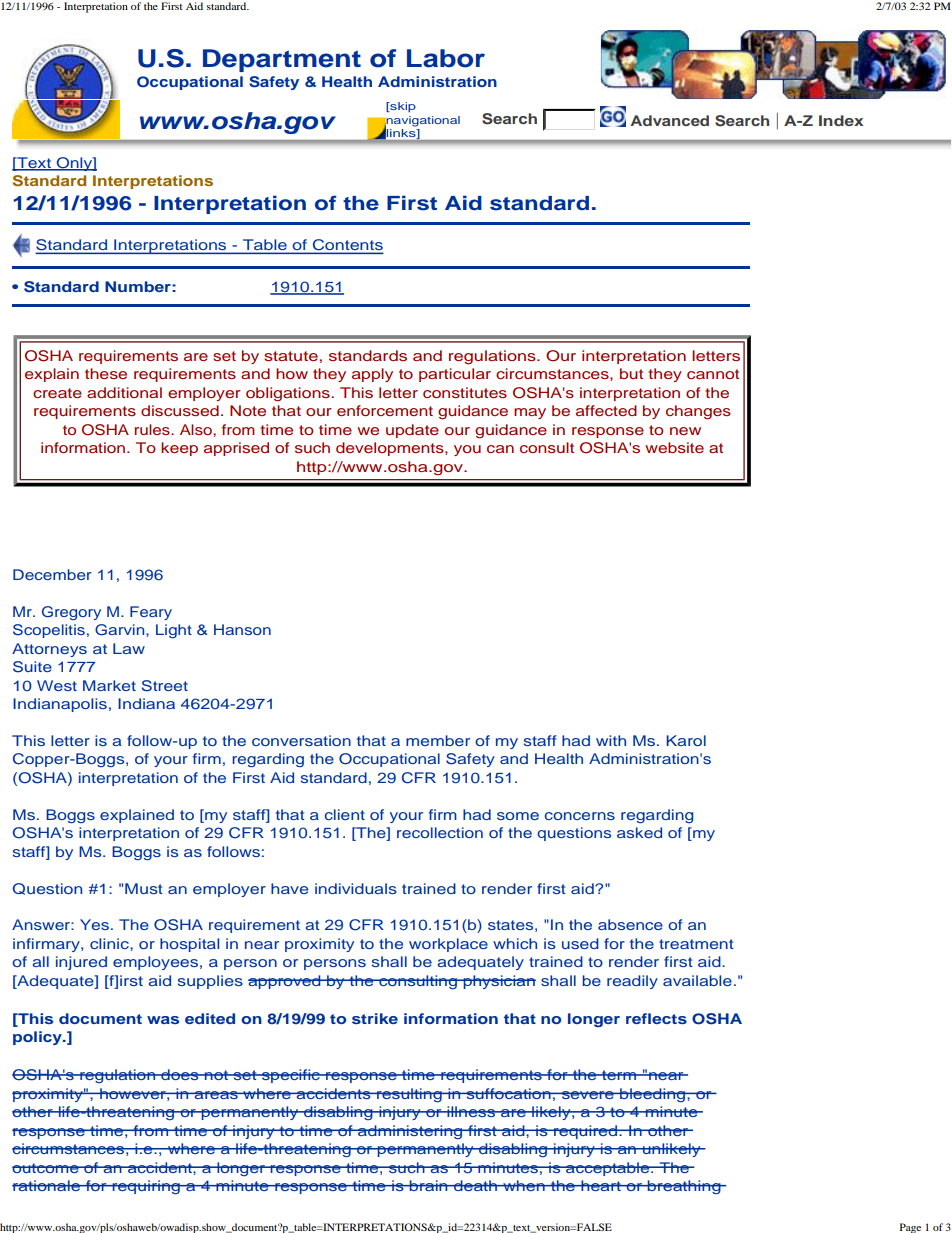 This page has width=952, height=1233. Describe the element at coordinates (282, 60) in the page. I see `Department` at that location.
